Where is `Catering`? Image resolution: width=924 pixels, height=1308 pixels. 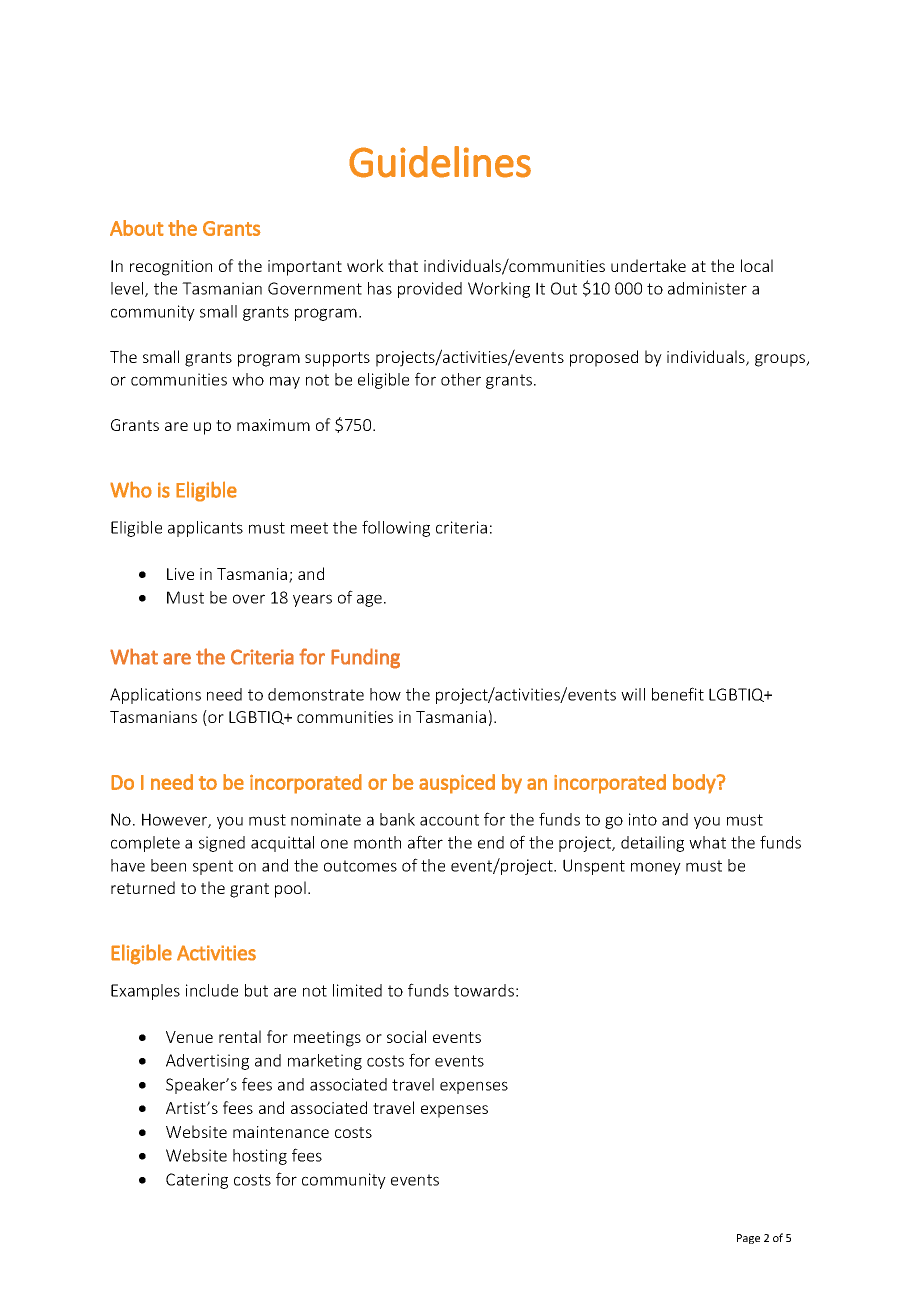 Catering is located at coordinates (197, 1181).
